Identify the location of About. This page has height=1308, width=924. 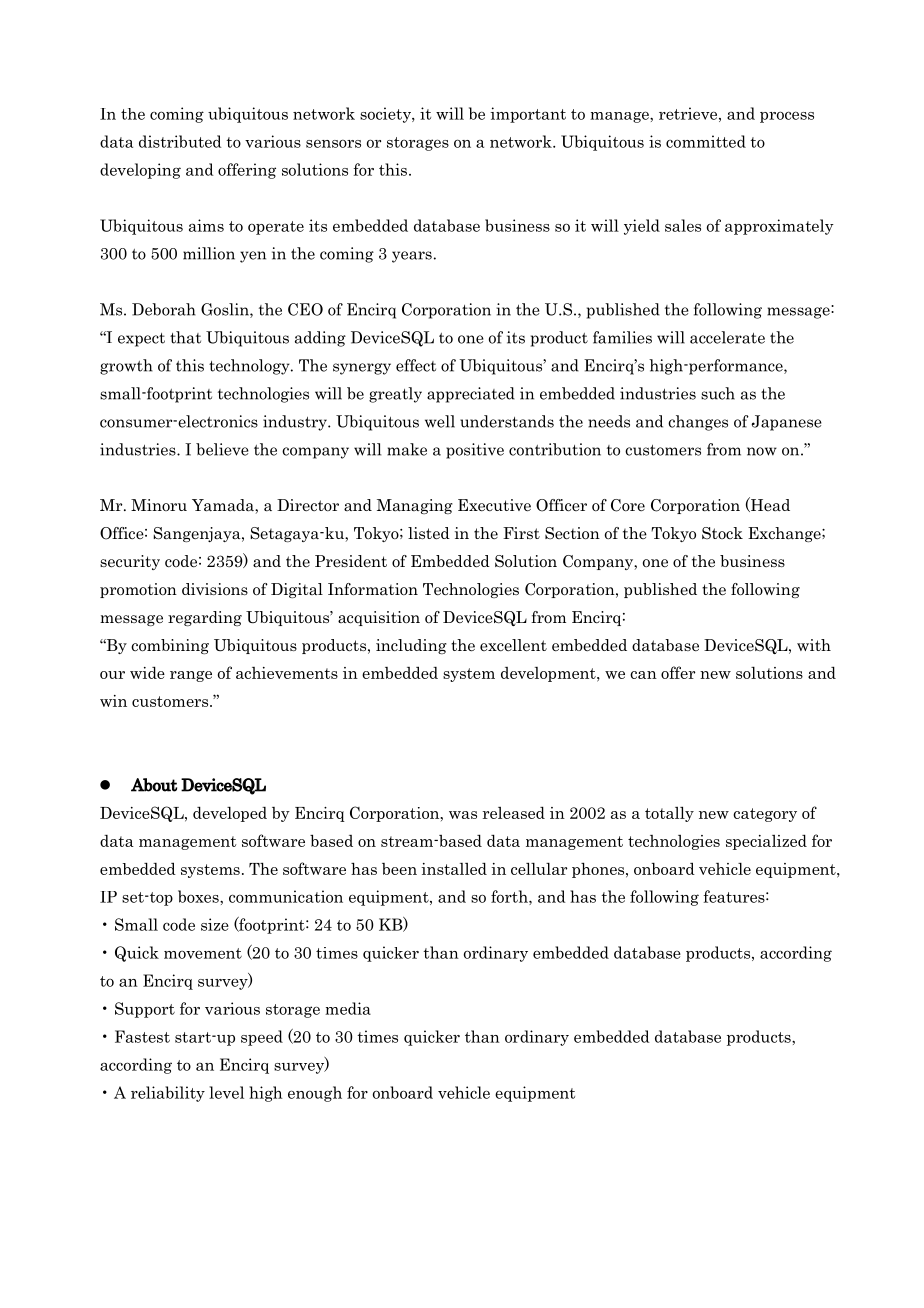
(154, 785).
